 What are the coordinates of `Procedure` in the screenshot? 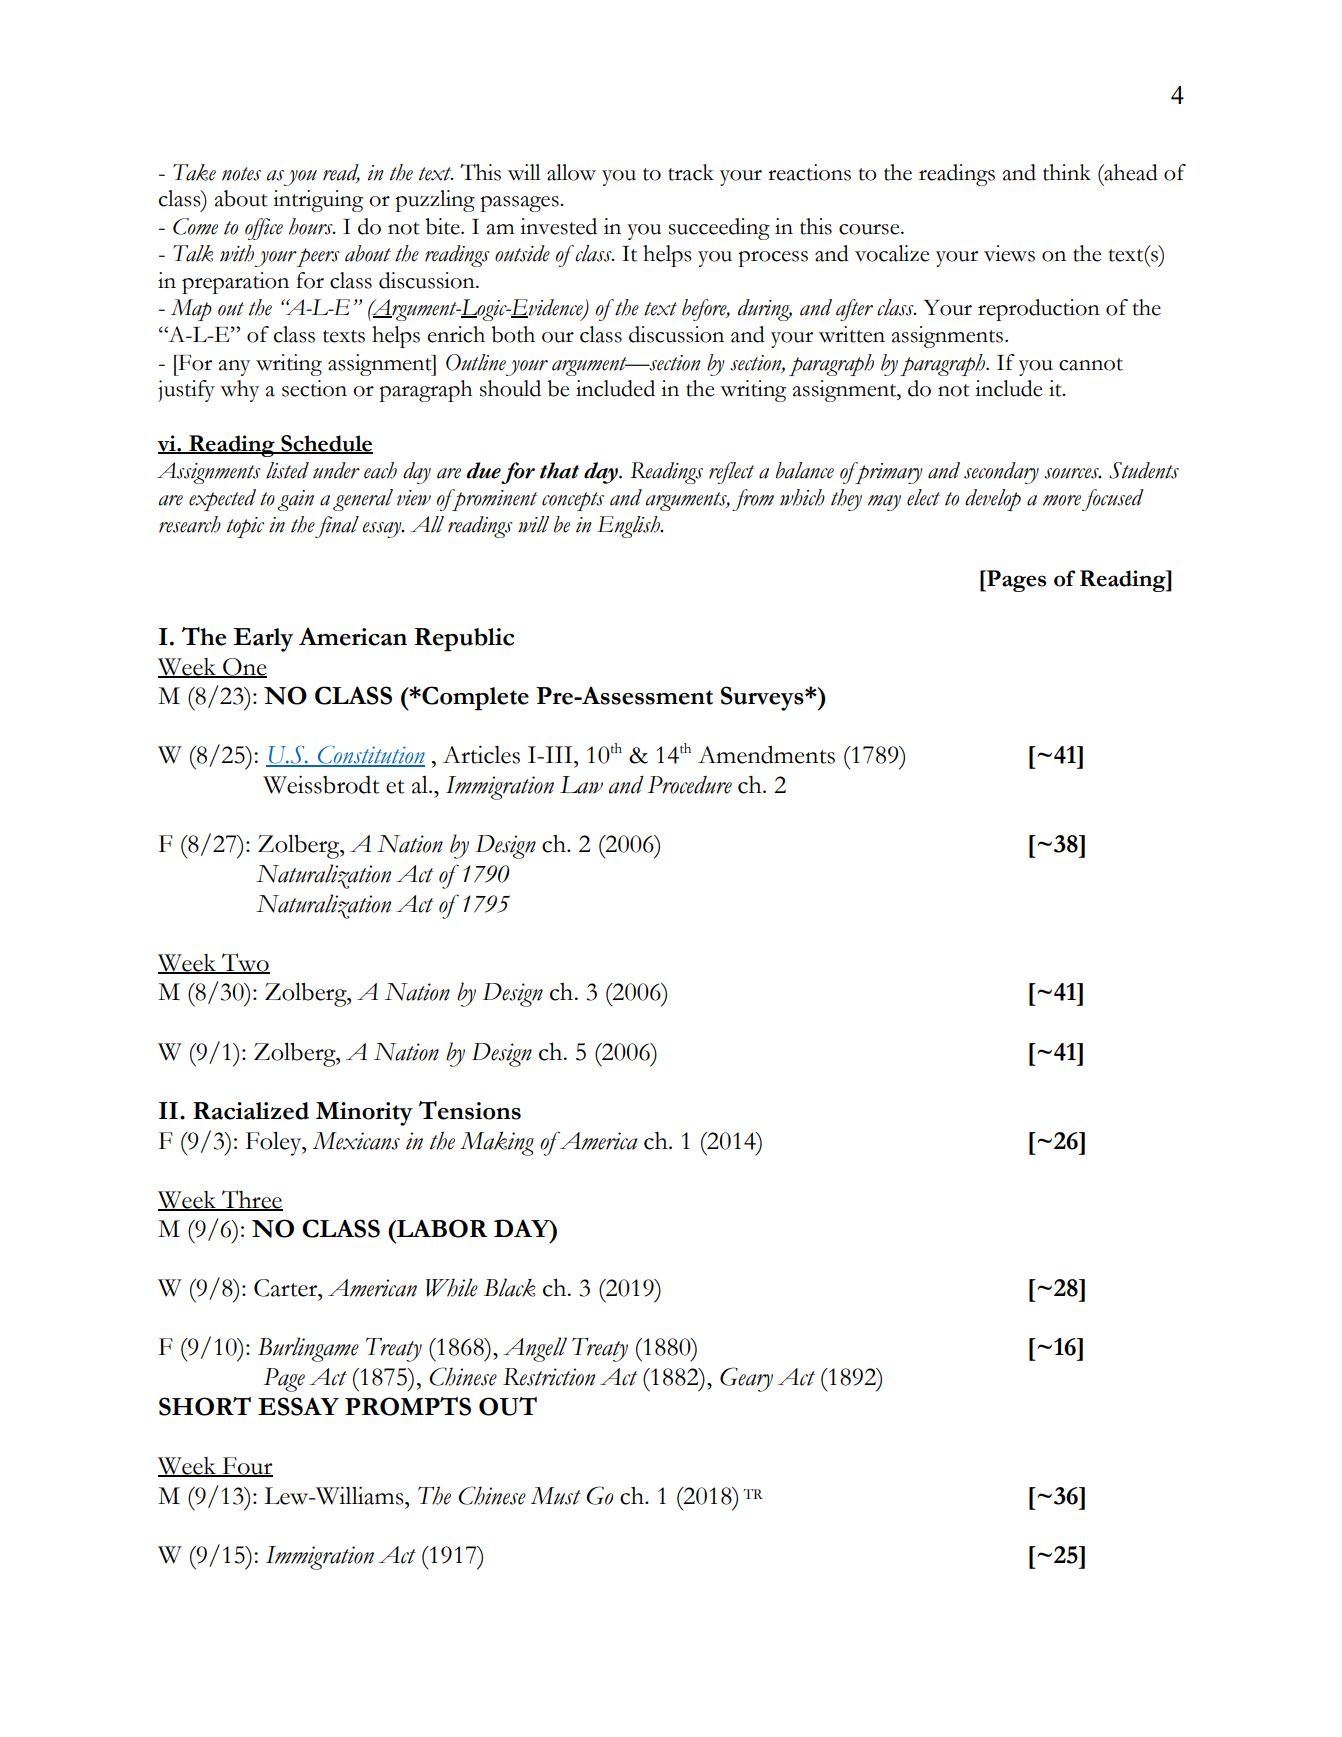 It's located at (690, 785).
